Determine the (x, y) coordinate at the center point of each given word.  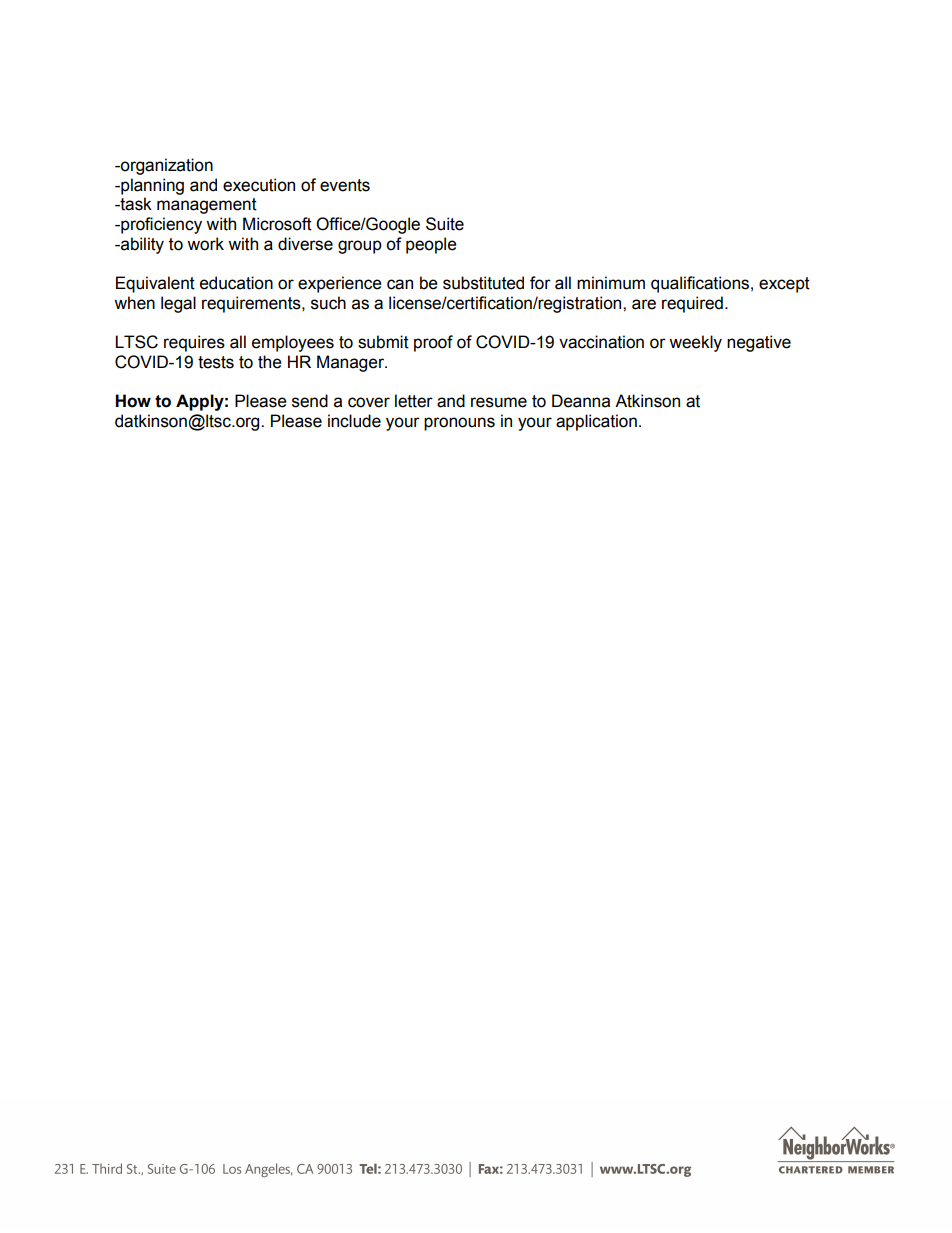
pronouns (459, 424)
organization (166, 166)
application (596, 422)
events (345, 185)
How (133, 401)
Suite (445, 224)
